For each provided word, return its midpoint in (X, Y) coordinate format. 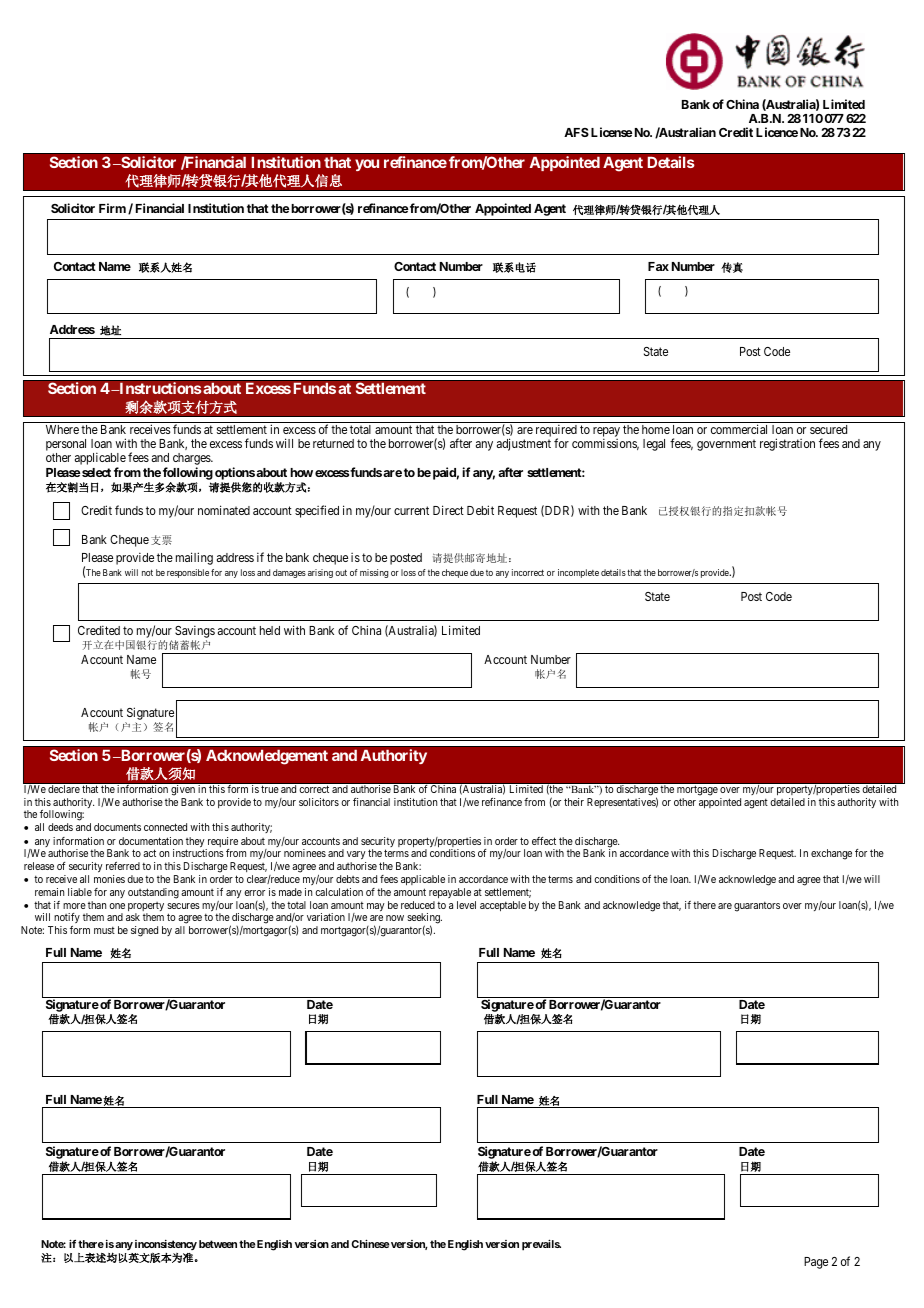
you (367, 165)
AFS (576, 132)
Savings (195, 633)
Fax (658, 266)
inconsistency (166, 1245)
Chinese (370, 1243)
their (574, 802)
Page (816, 1263)
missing (374, 573)
